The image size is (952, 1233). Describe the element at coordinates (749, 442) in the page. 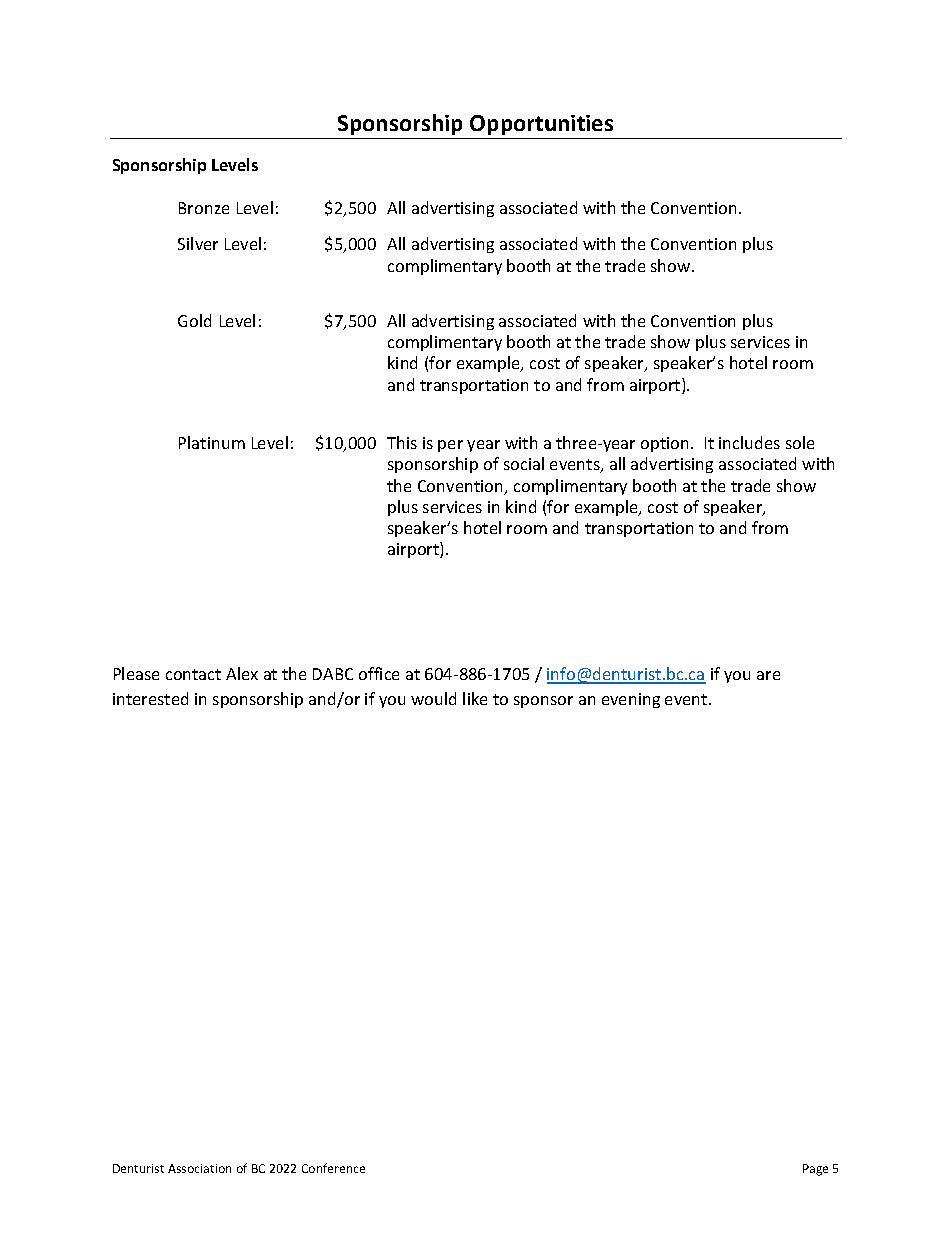

I see `includes` at that location.
